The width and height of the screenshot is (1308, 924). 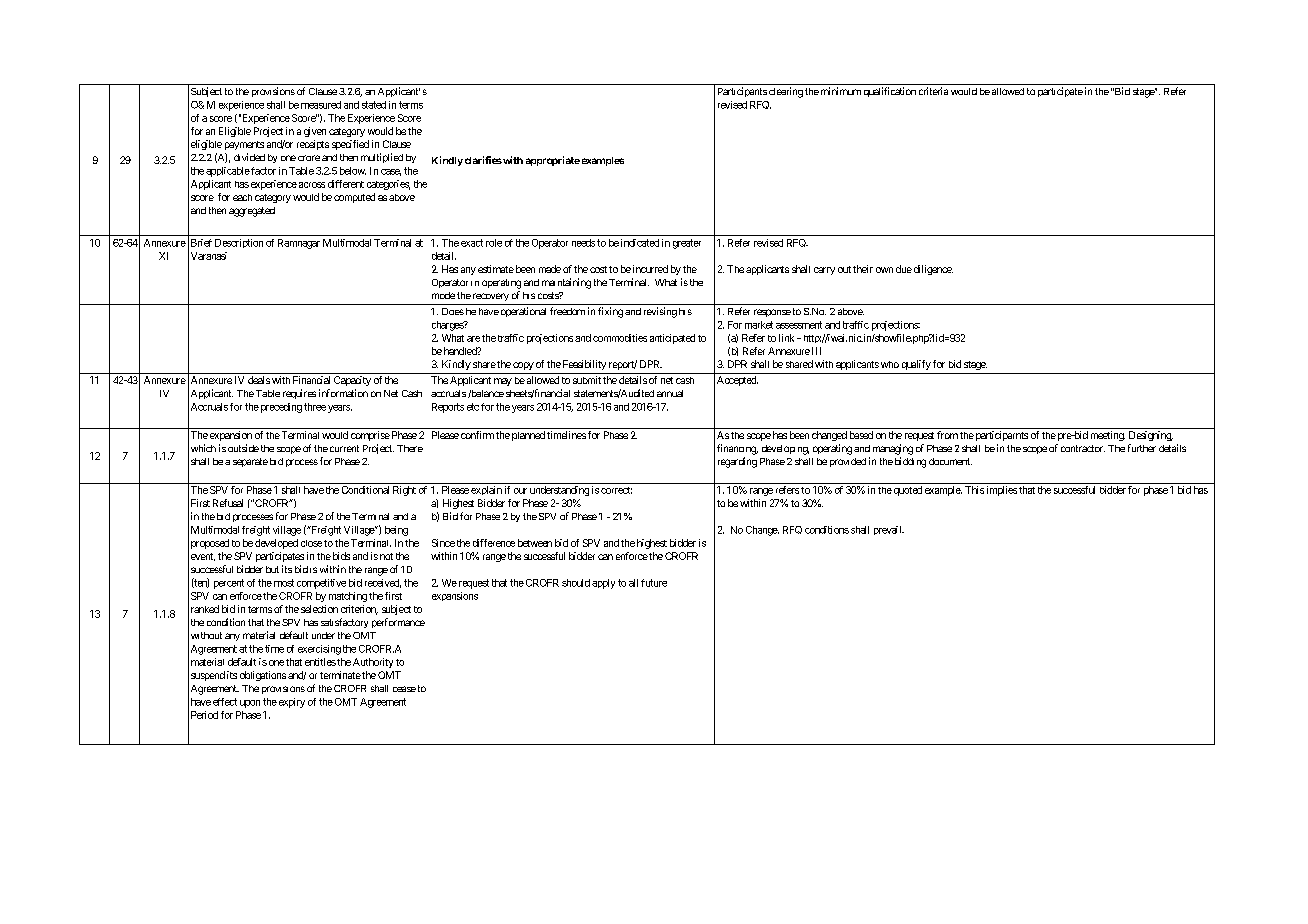 What do you see at coordinates (672, 339) in the screenshot?
I see `anticipated` at bounding box center [672, 339].
